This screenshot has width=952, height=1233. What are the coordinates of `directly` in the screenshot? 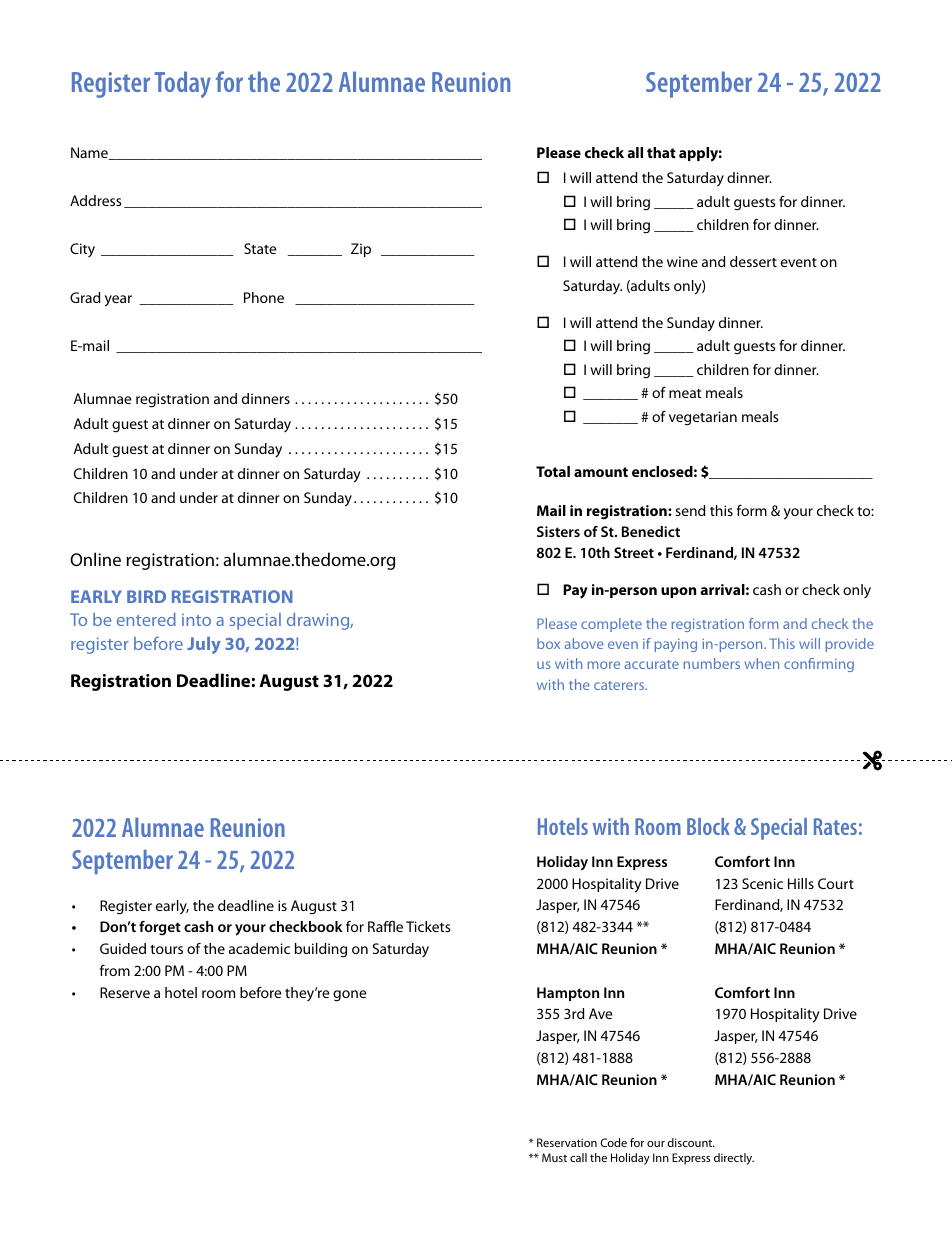 It's located at (734, 1159).
